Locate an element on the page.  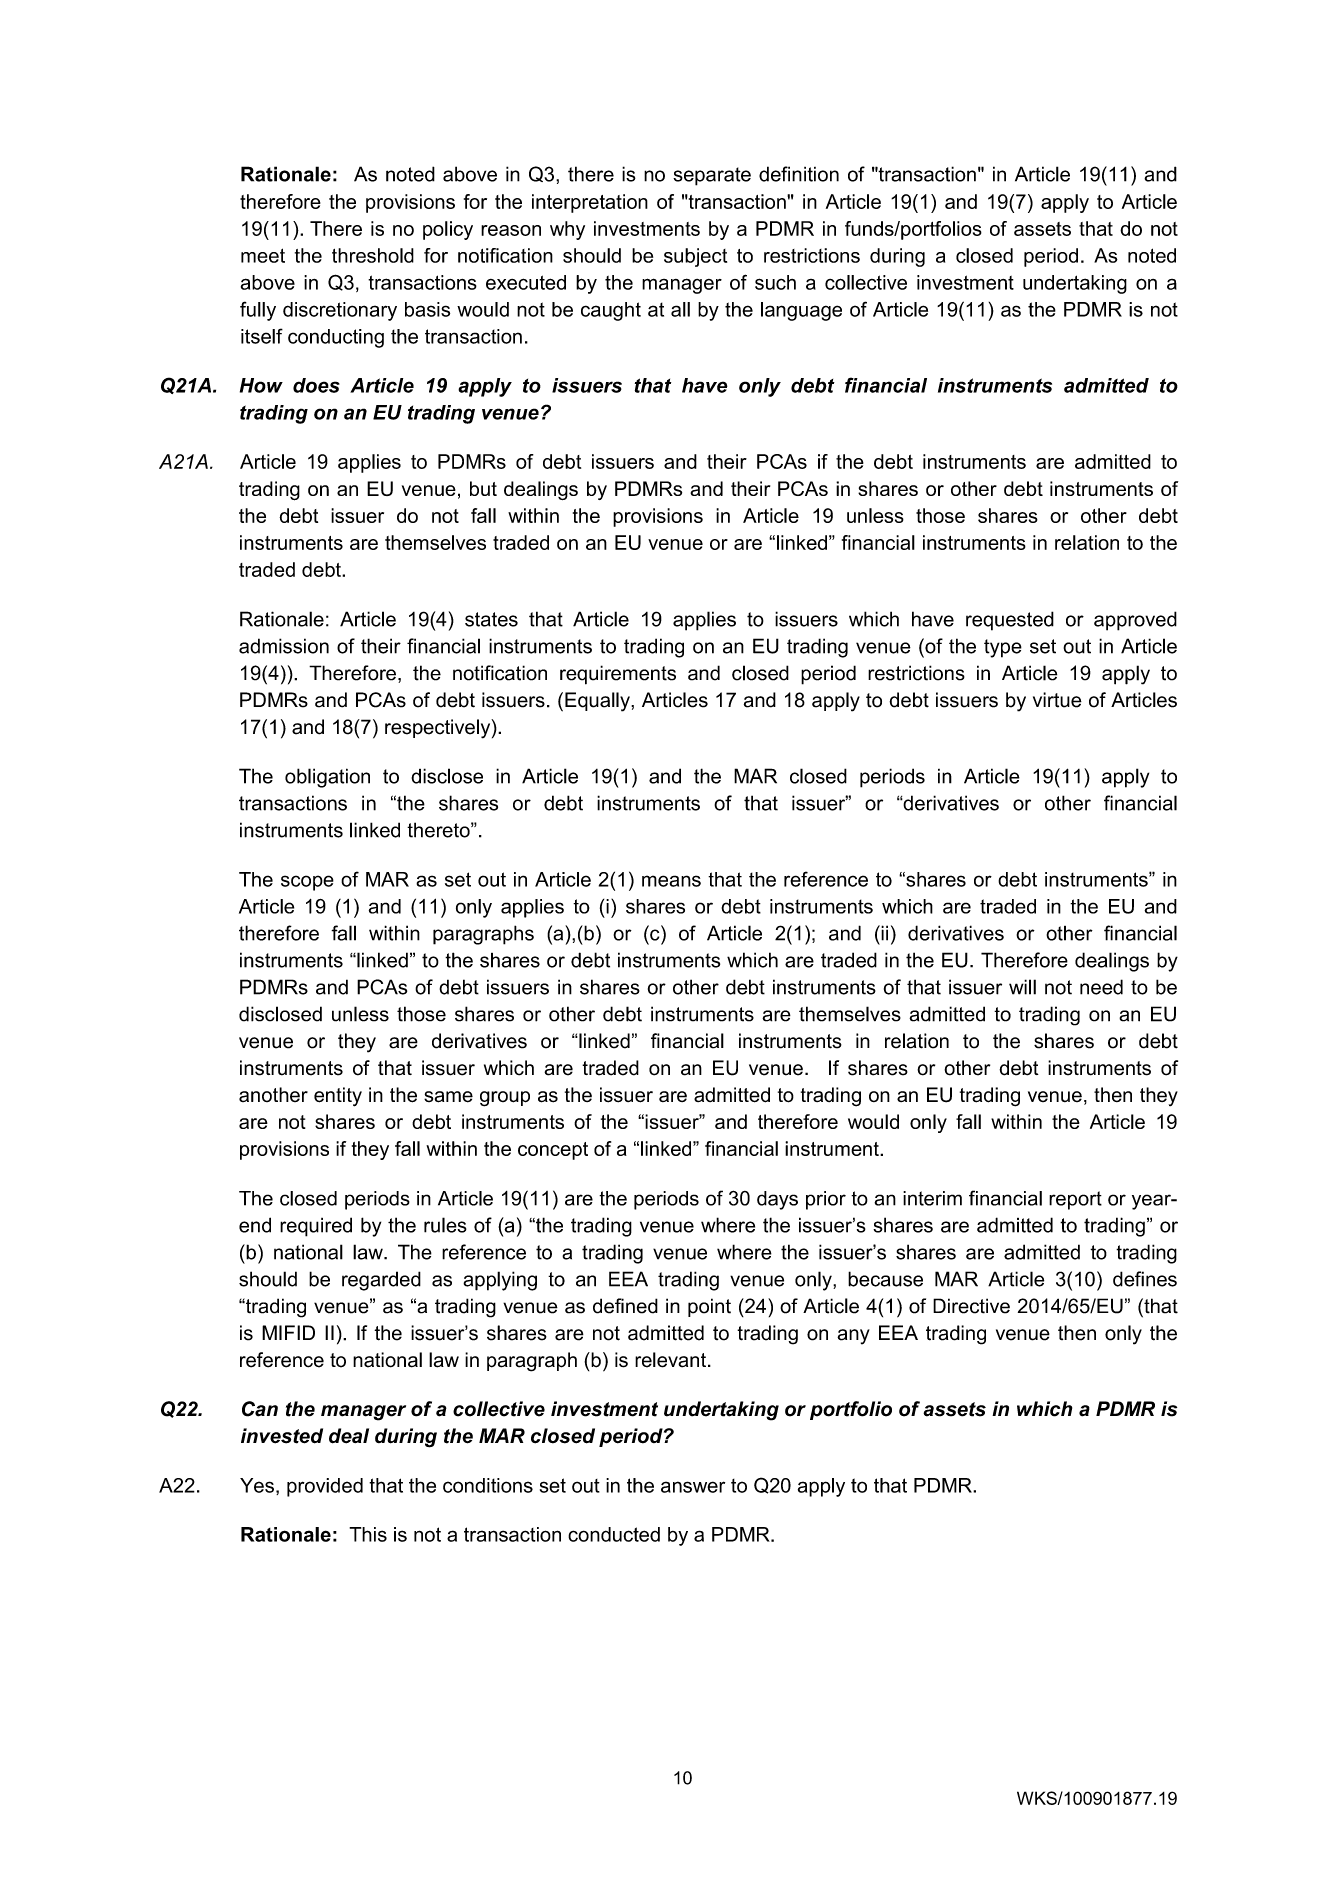
but is located at coordinates (483, 488).
